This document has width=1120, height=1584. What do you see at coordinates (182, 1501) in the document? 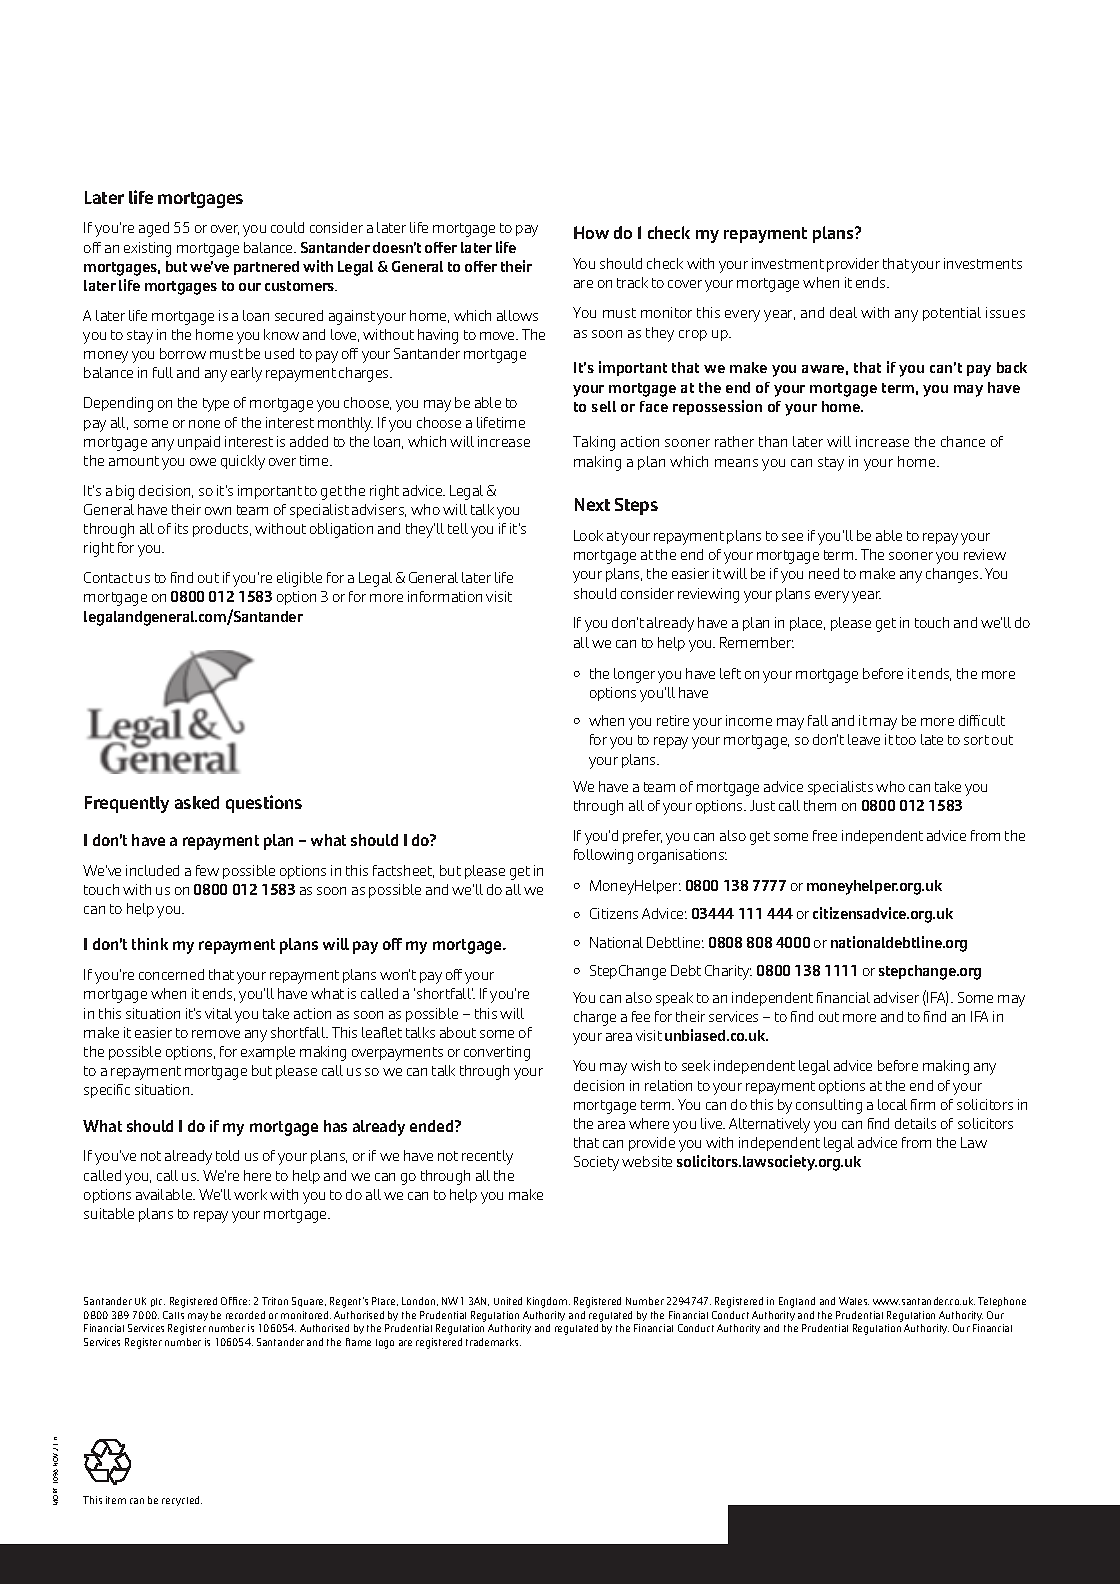
I see `recycled` at bounding box center [182, 1501].
